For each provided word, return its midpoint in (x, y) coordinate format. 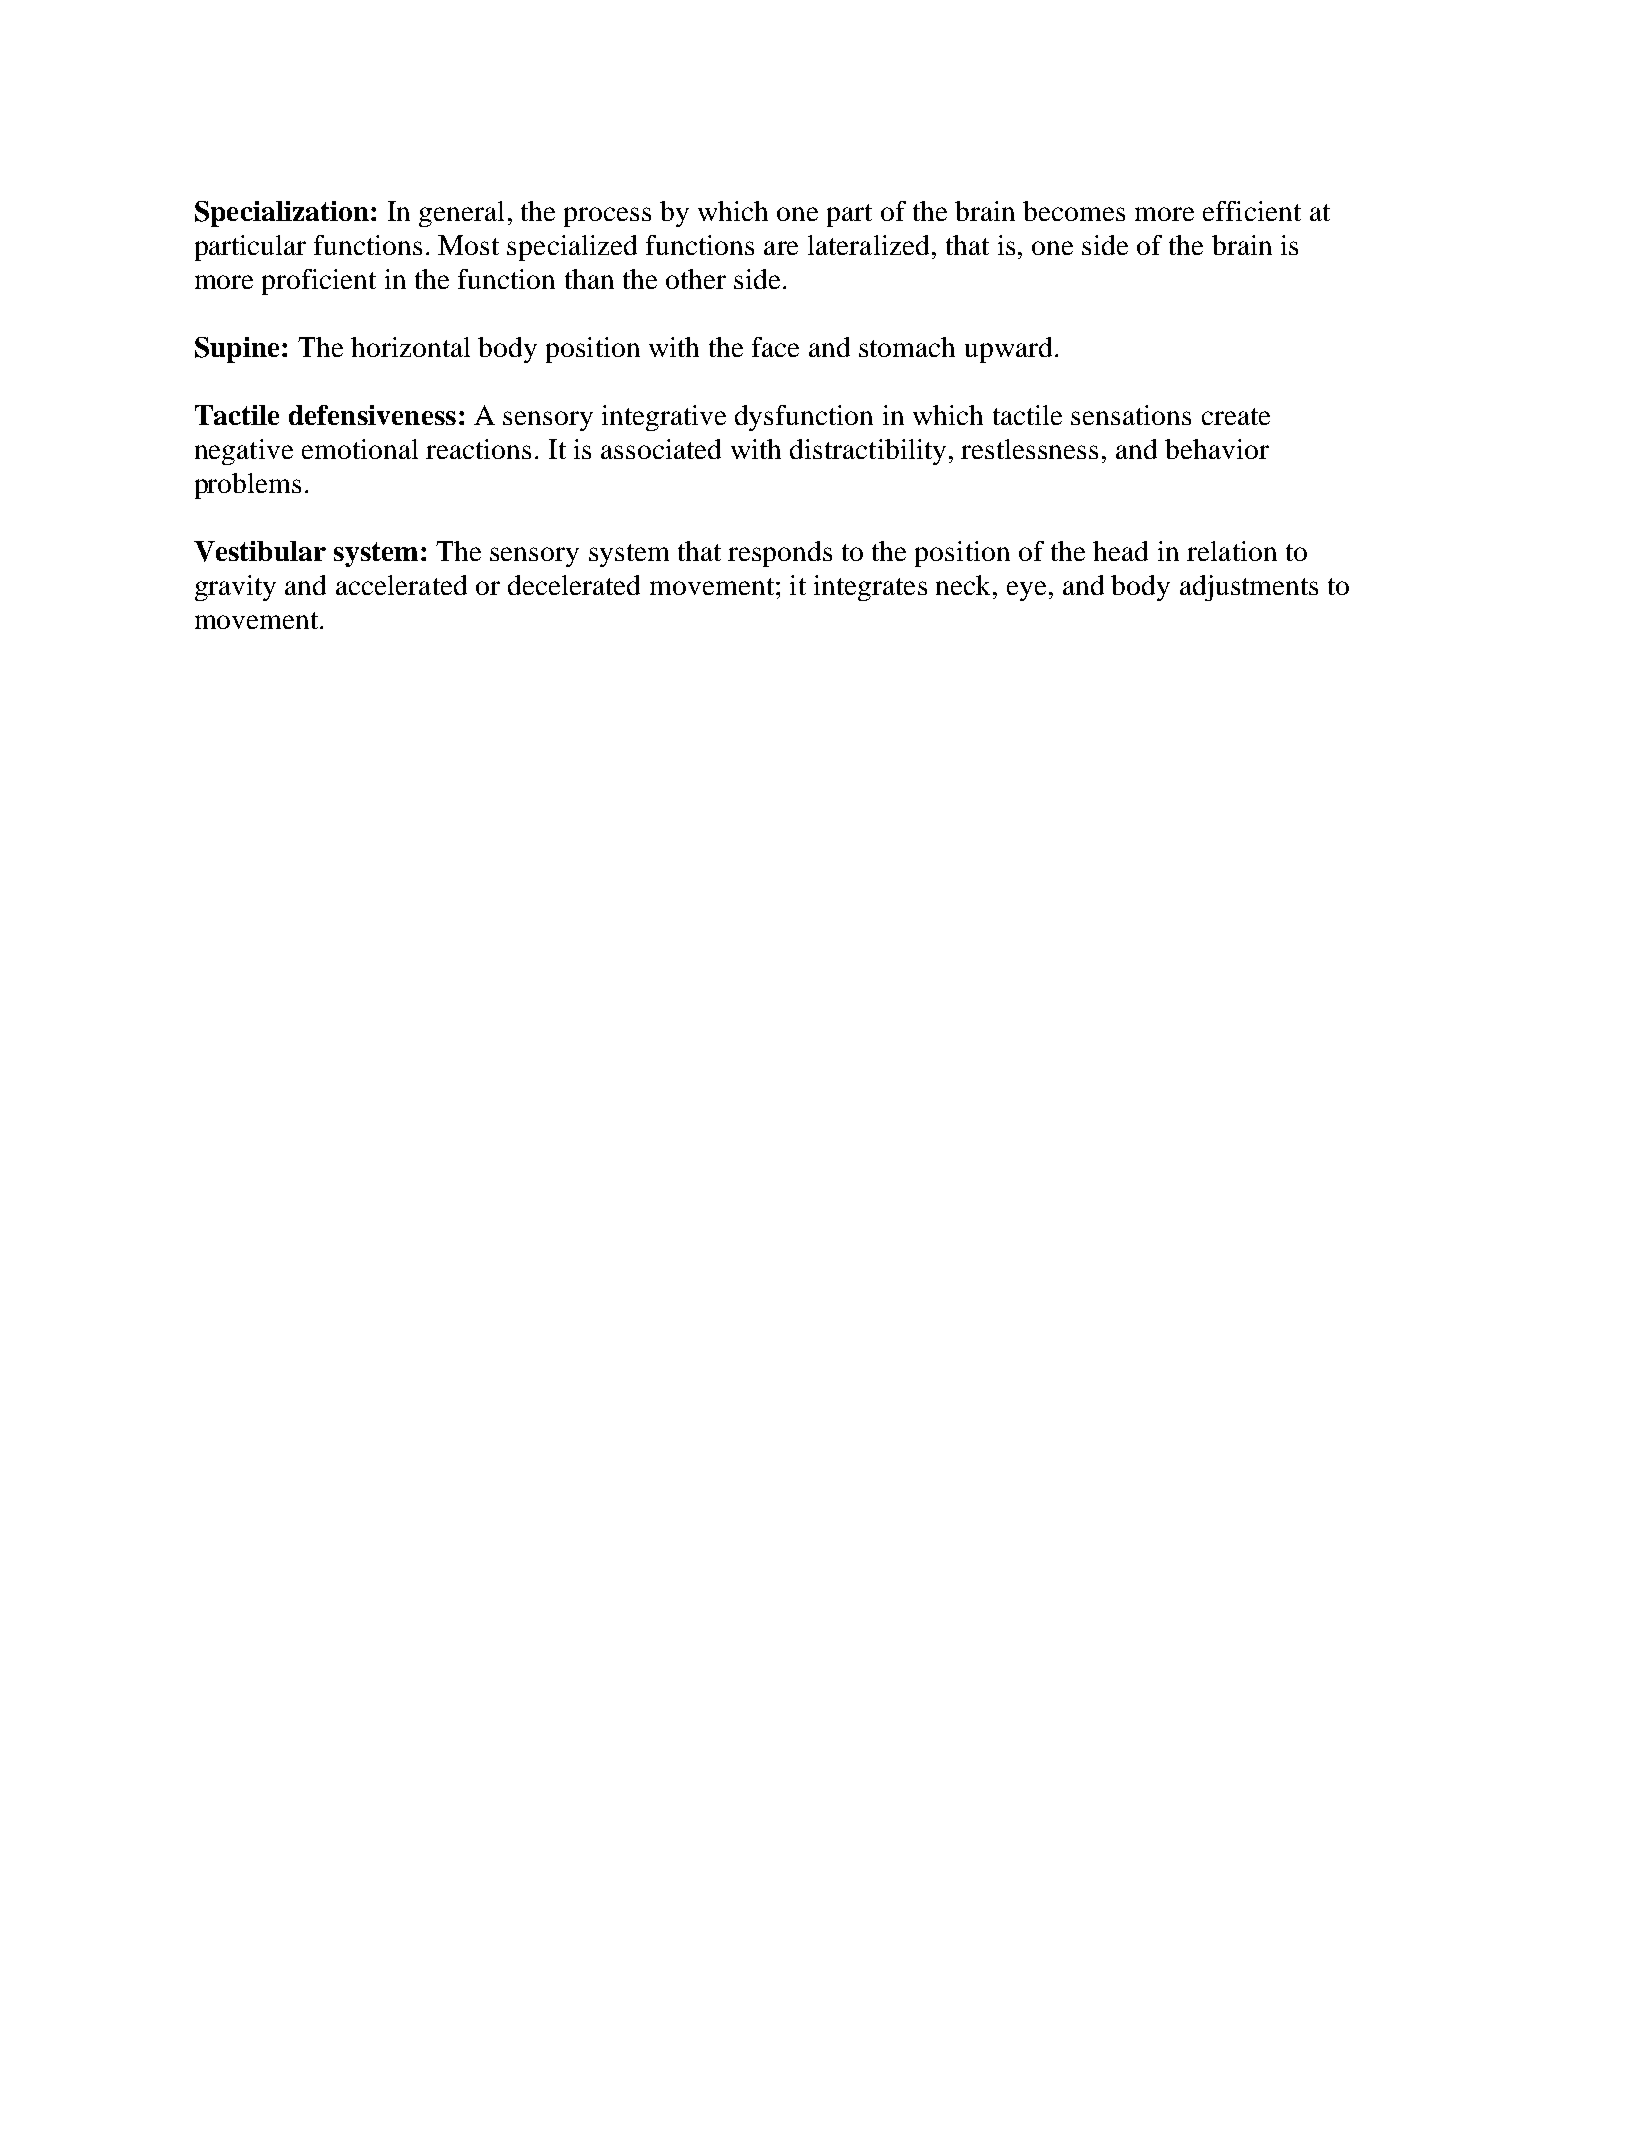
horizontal (410, 347)
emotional (360, 449)
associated (661, 449)
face (775, 347)
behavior (1217, 449)
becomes (1074, 211)
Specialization (282, 214)
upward (1008, 350)
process (607, 217)
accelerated (401, 585)
